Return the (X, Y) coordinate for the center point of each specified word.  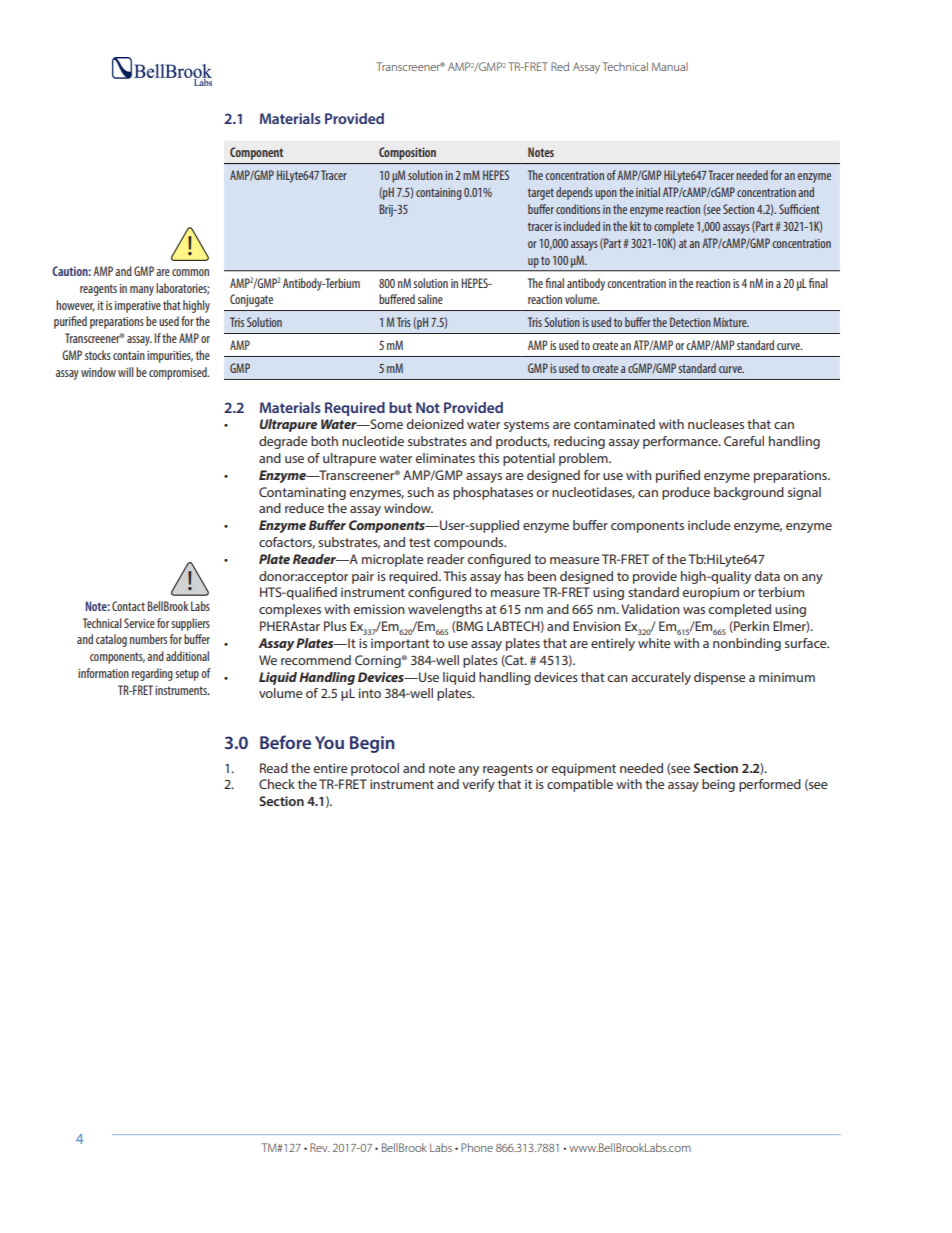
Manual (670, 66)
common (190, 272)
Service (139, 623)
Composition (407, 153)
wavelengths (445, 610)
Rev (319, 1147)
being (718, 785)
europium (710, 593)
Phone (477, 1147)
